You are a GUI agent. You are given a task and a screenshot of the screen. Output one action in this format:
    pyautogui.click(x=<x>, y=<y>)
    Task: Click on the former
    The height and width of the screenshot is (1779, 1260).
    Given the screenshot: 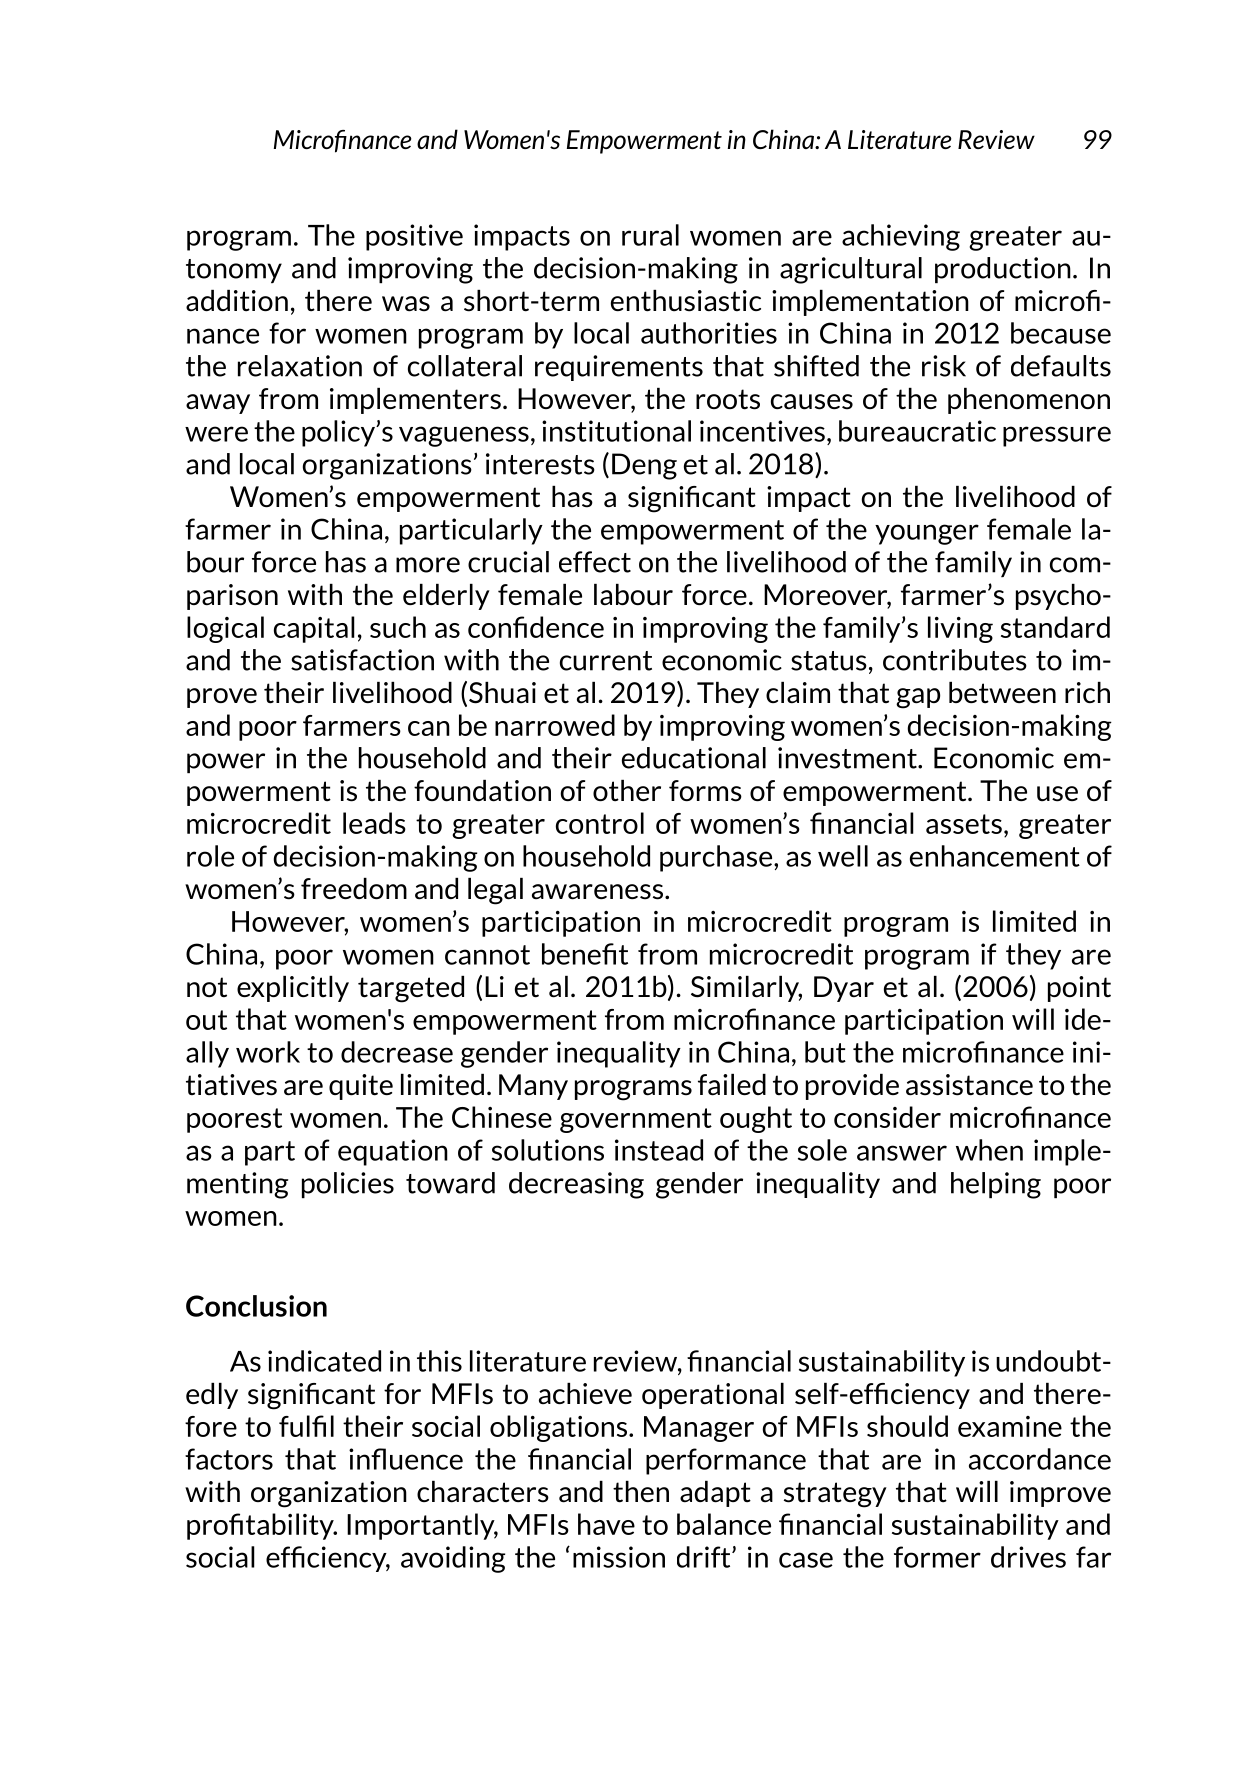 What is the action you would take?
    pyautogui.click(x=937, y=1557)
